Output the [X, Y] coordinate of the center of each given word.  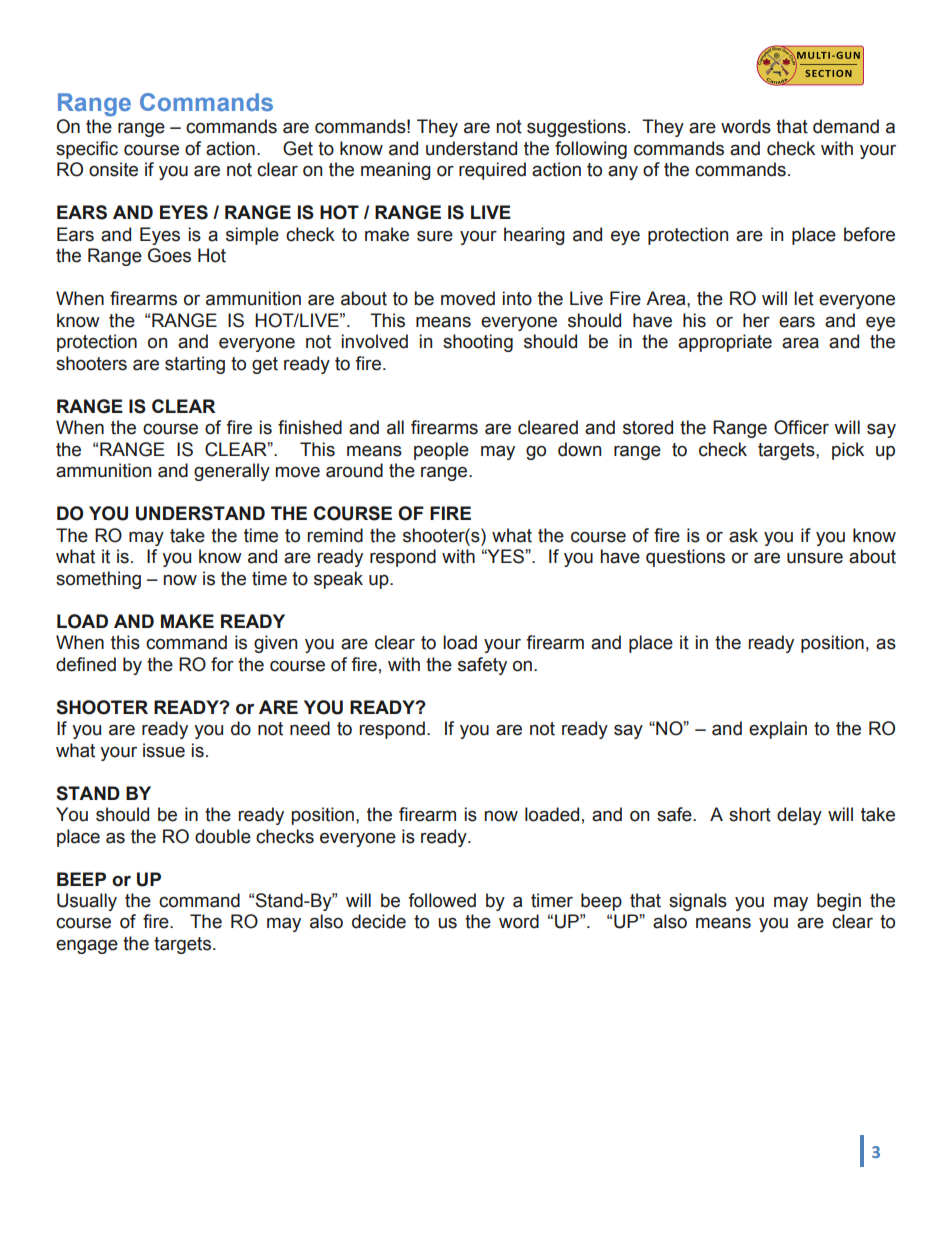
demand [846, 126]
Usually [87, 902]
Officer [801, 427]
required [492, 171]
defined [86, 664]
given [275, 644]
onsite [113, 169]
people [441, 451]
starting [195, 365]
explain [778, 730]
